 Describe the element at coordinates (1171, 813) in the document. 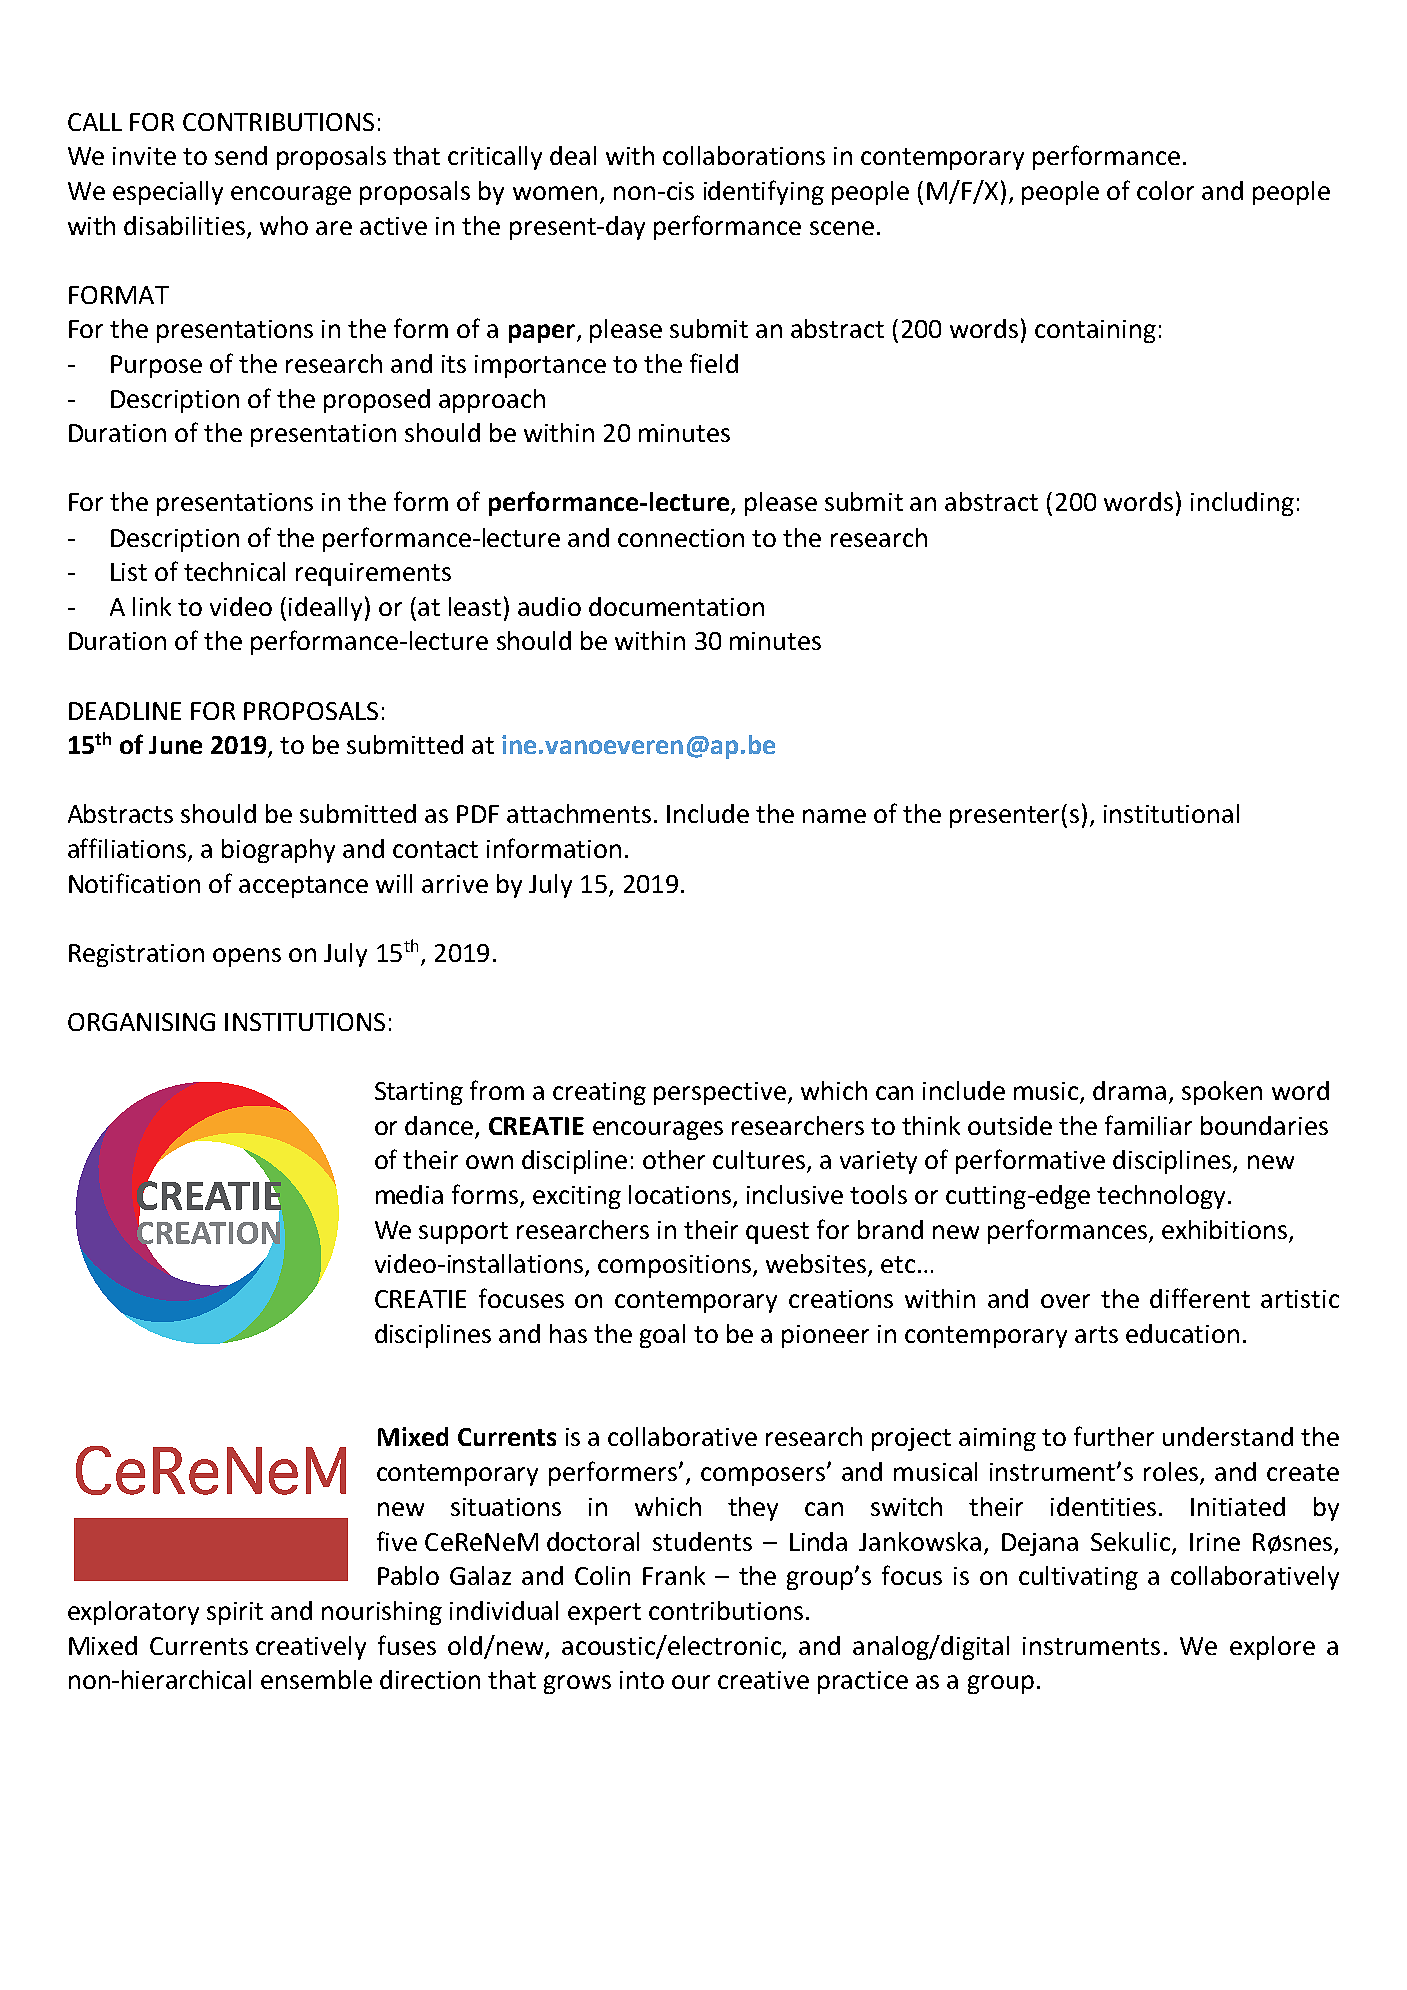

I see `institutional` at that location.
